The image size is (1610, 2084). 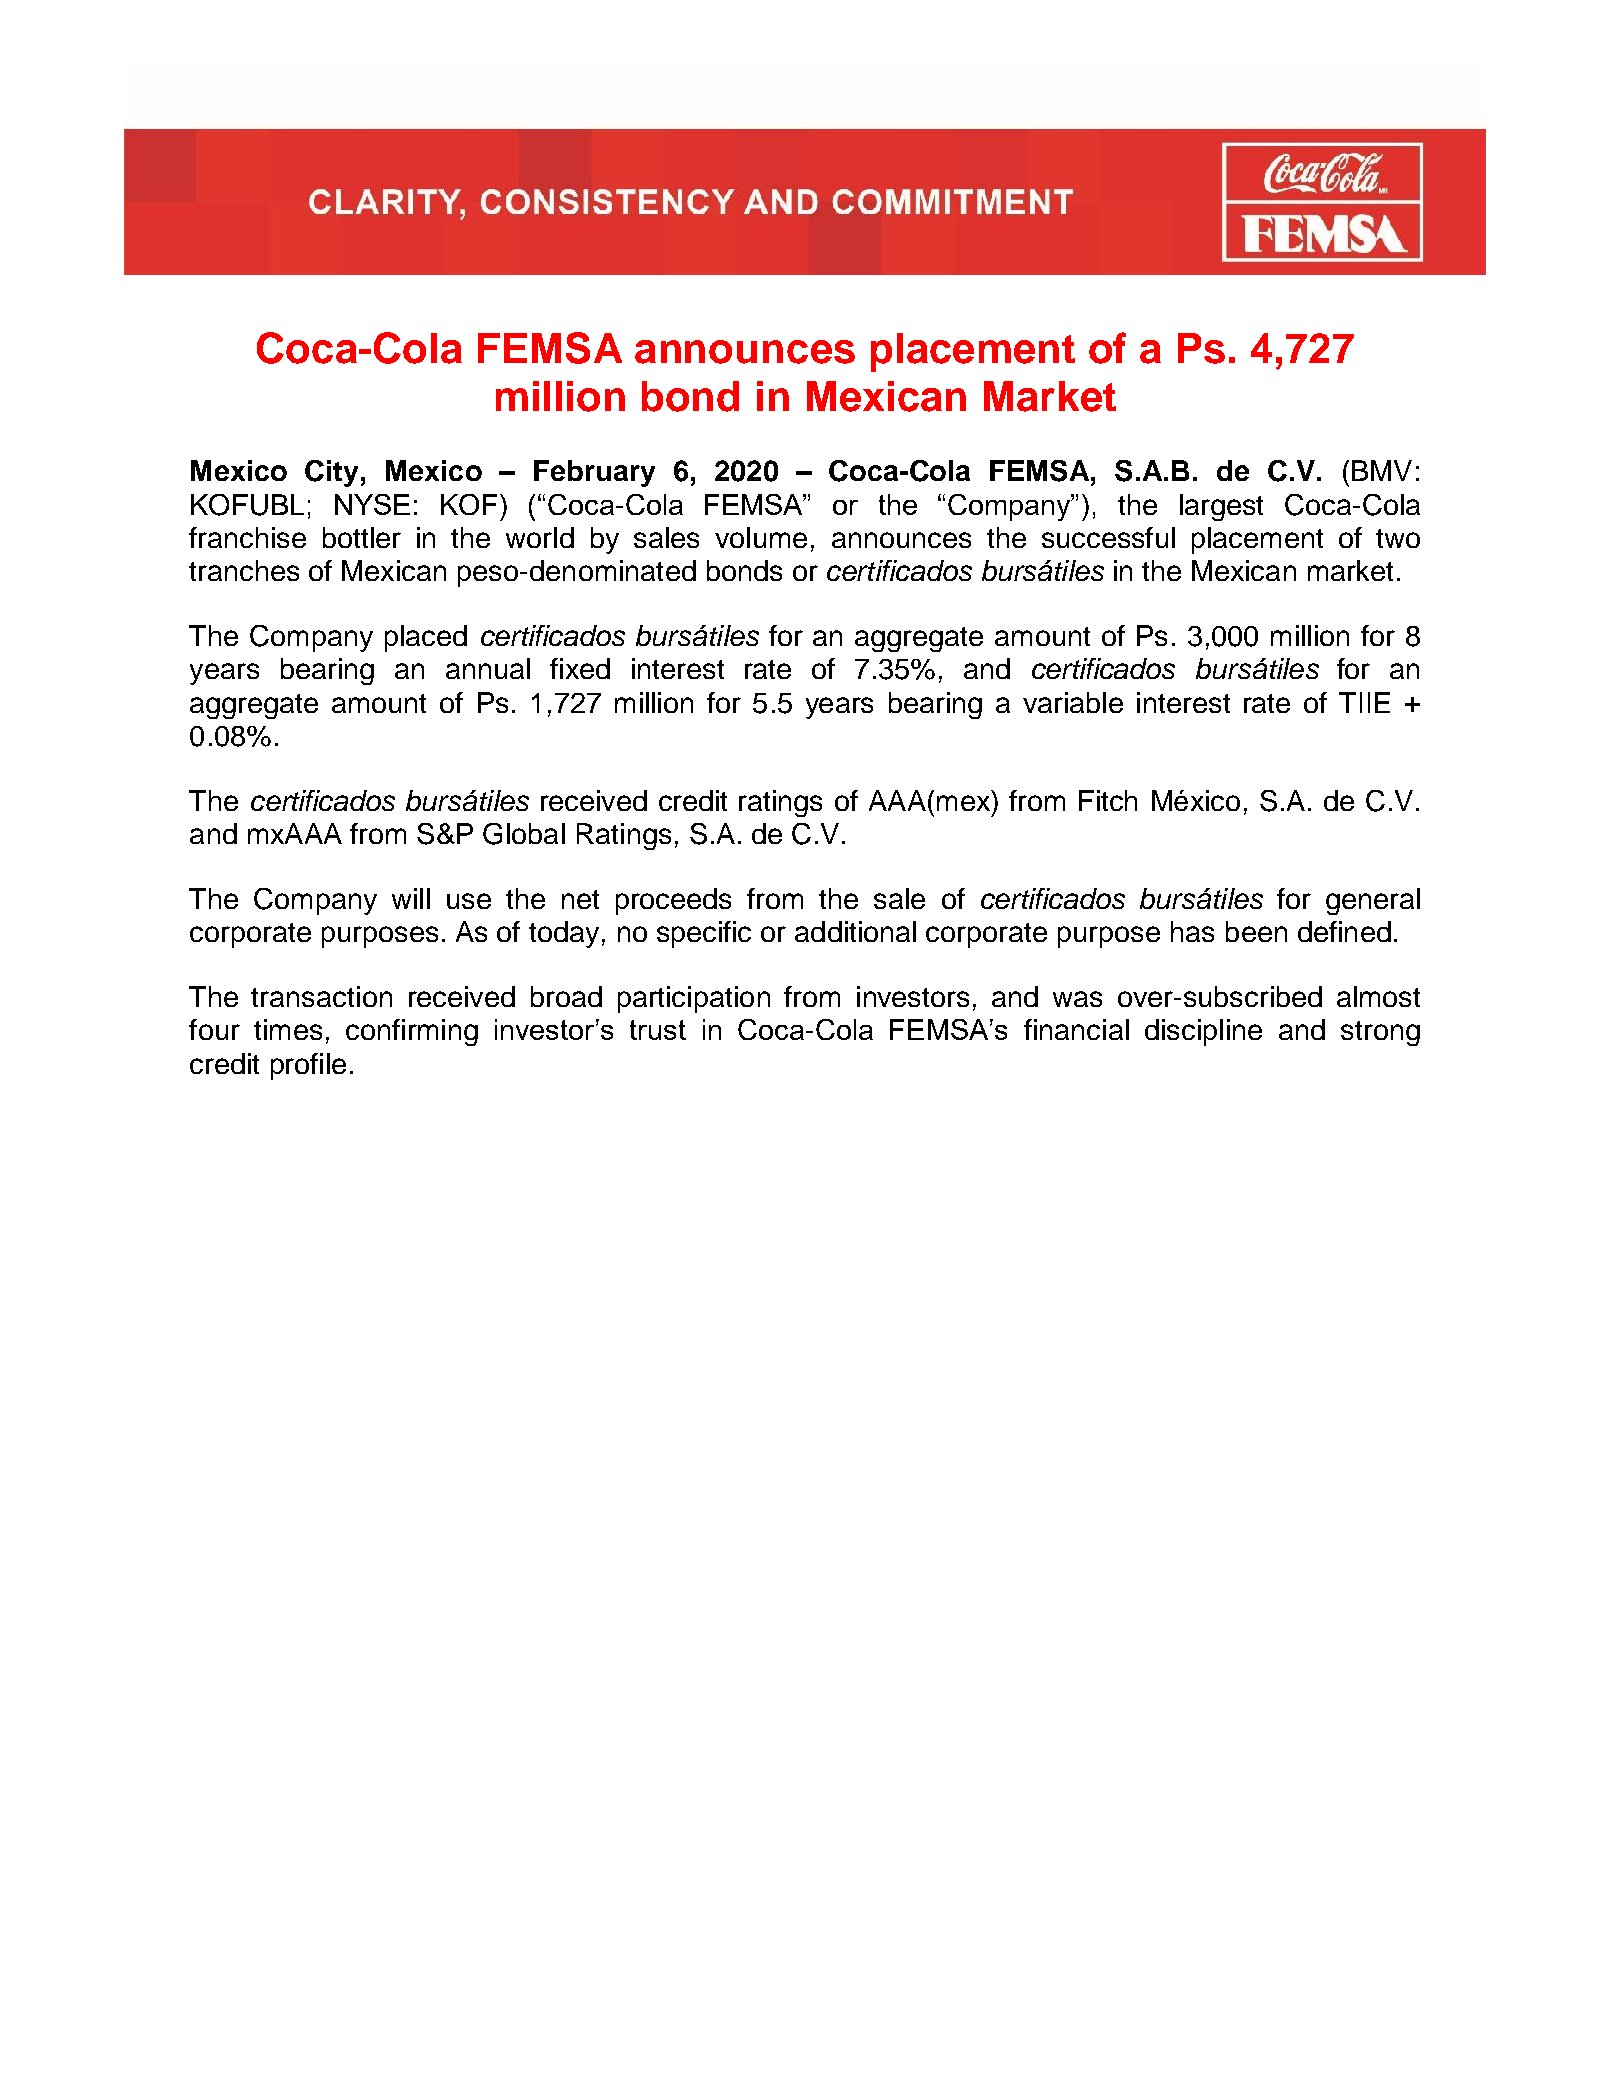 What do you see at coordinates (372, 504) in the page?
I see `NYSE` at bounding box center [372, 504].
